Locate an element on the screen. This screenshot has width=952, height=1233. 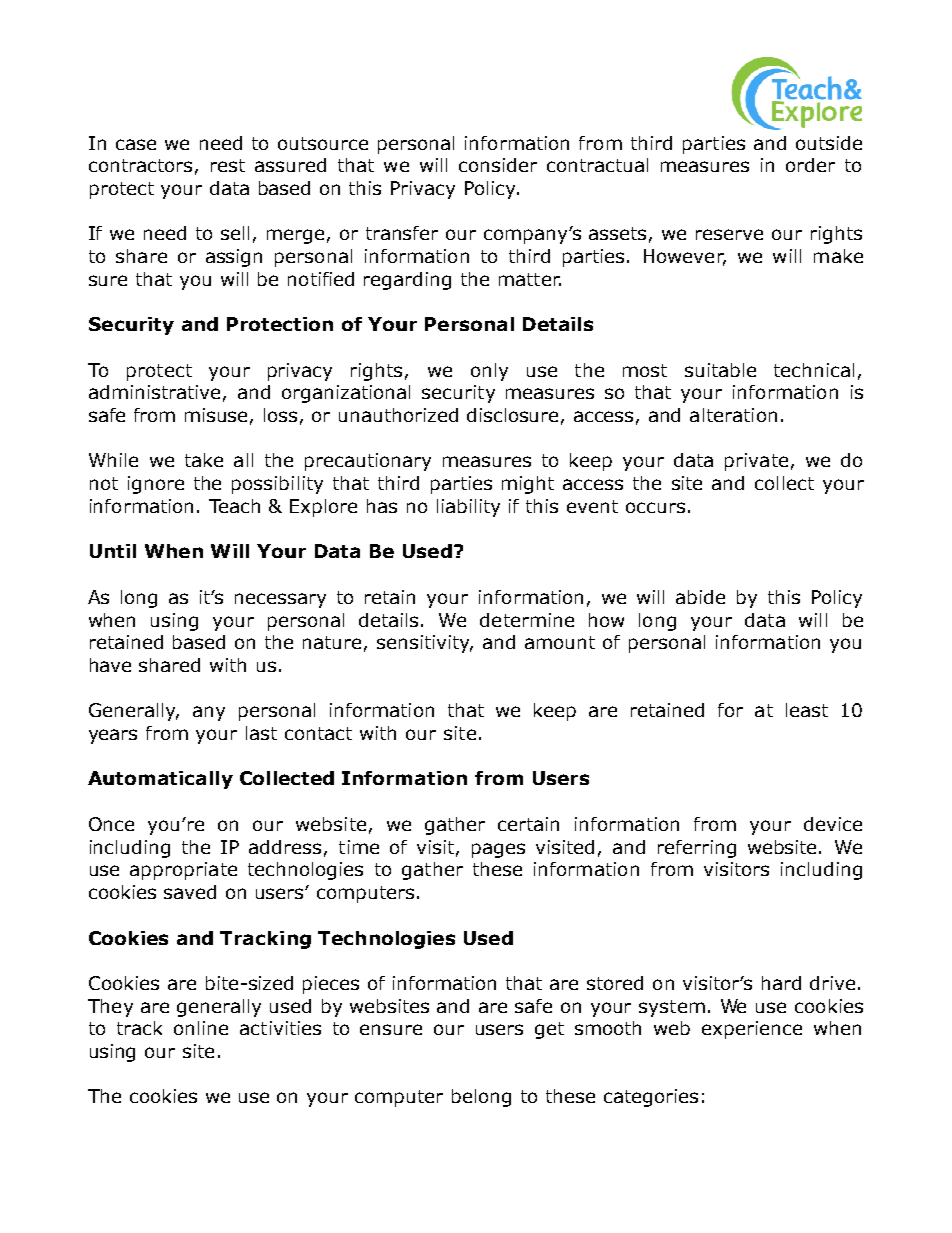
least is located at coordinates (807, 710).
